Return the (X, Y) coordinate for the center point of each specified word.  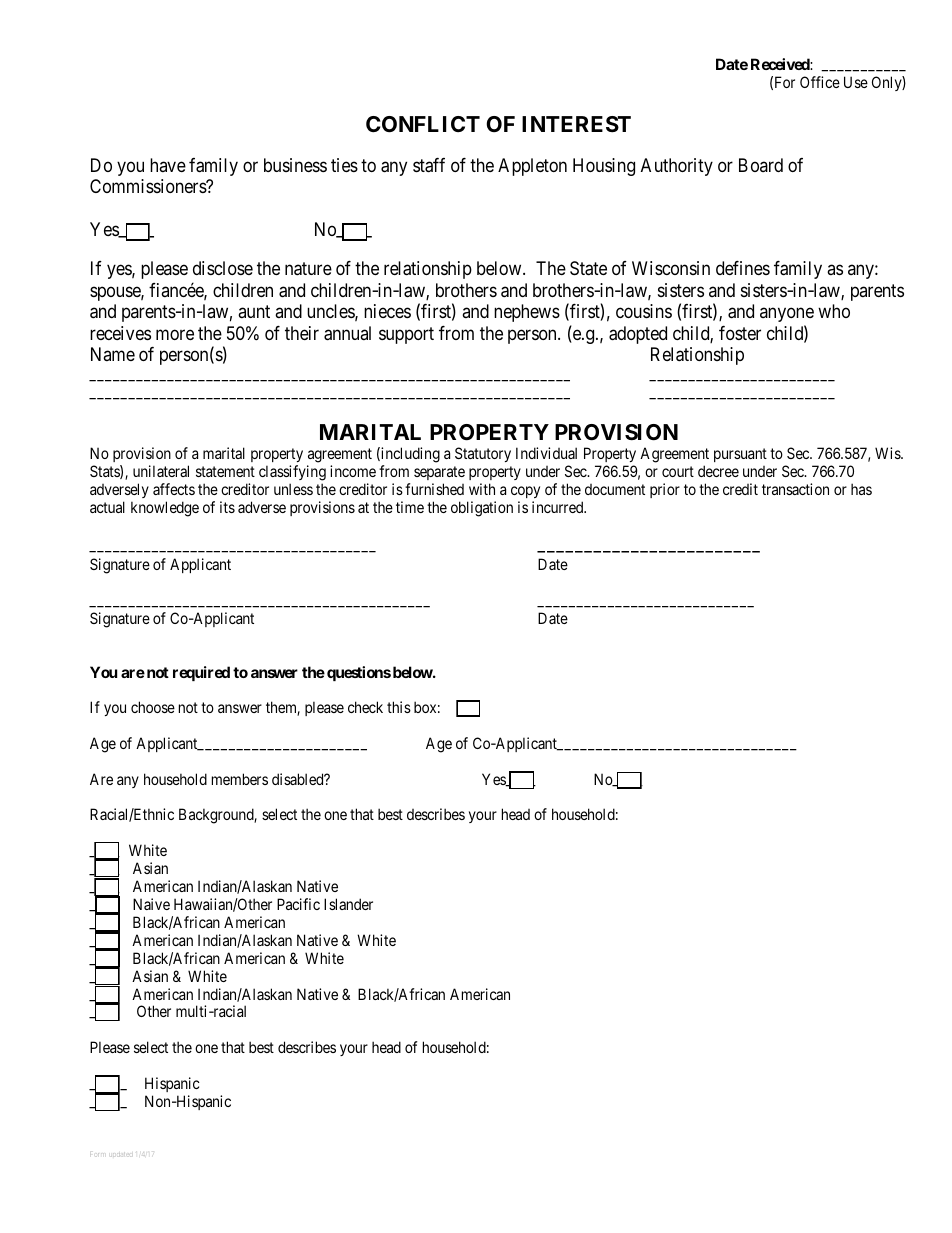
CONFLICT (423, 124)
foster (740, 333)
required (201, 673)
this (399, 707)
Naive (151, 904)
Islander (348, 904)
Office (820, 82)
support (406, 335)
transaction (795, 489)
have (168, 165)
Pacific (298, 904)
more (175, 334)
